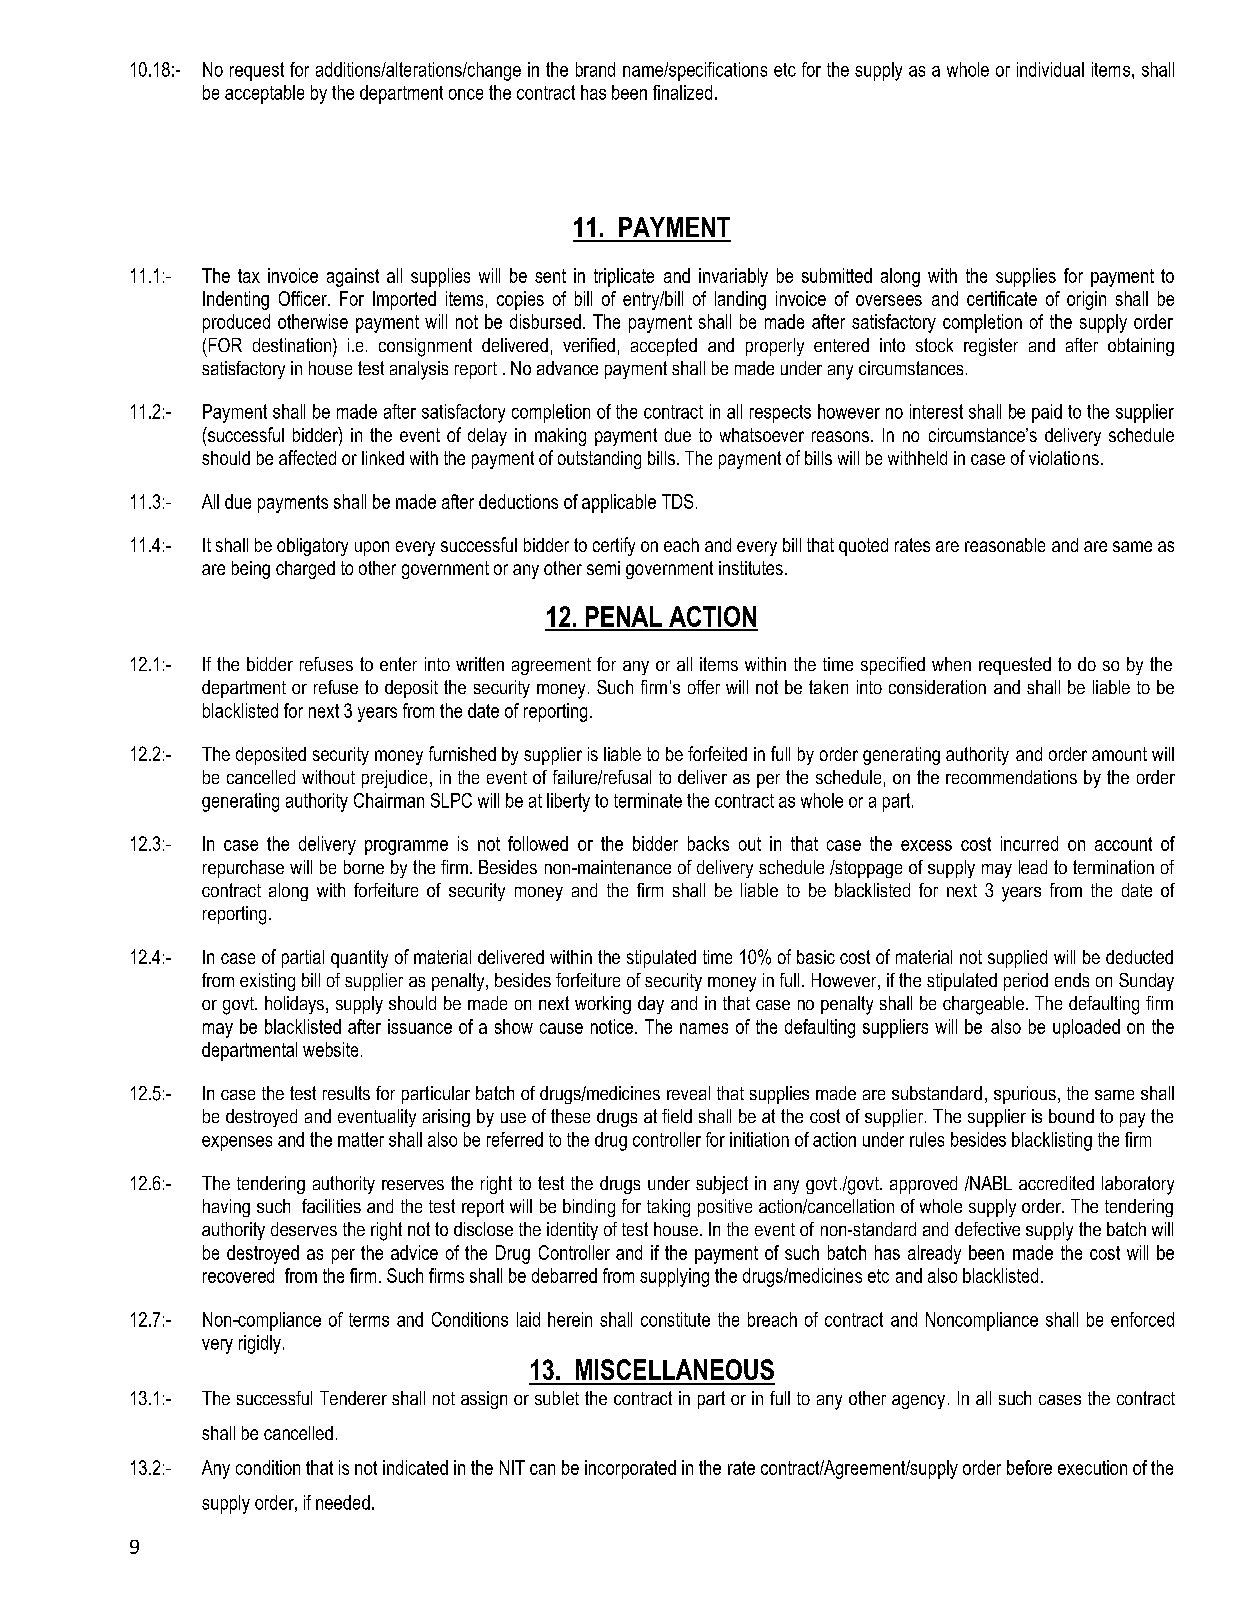 Image resolution: width=1237 pixels, height=1601 pixels. Describe the element at coordinates (343, 1502) in the screenshot. I see `needed` at that location.
